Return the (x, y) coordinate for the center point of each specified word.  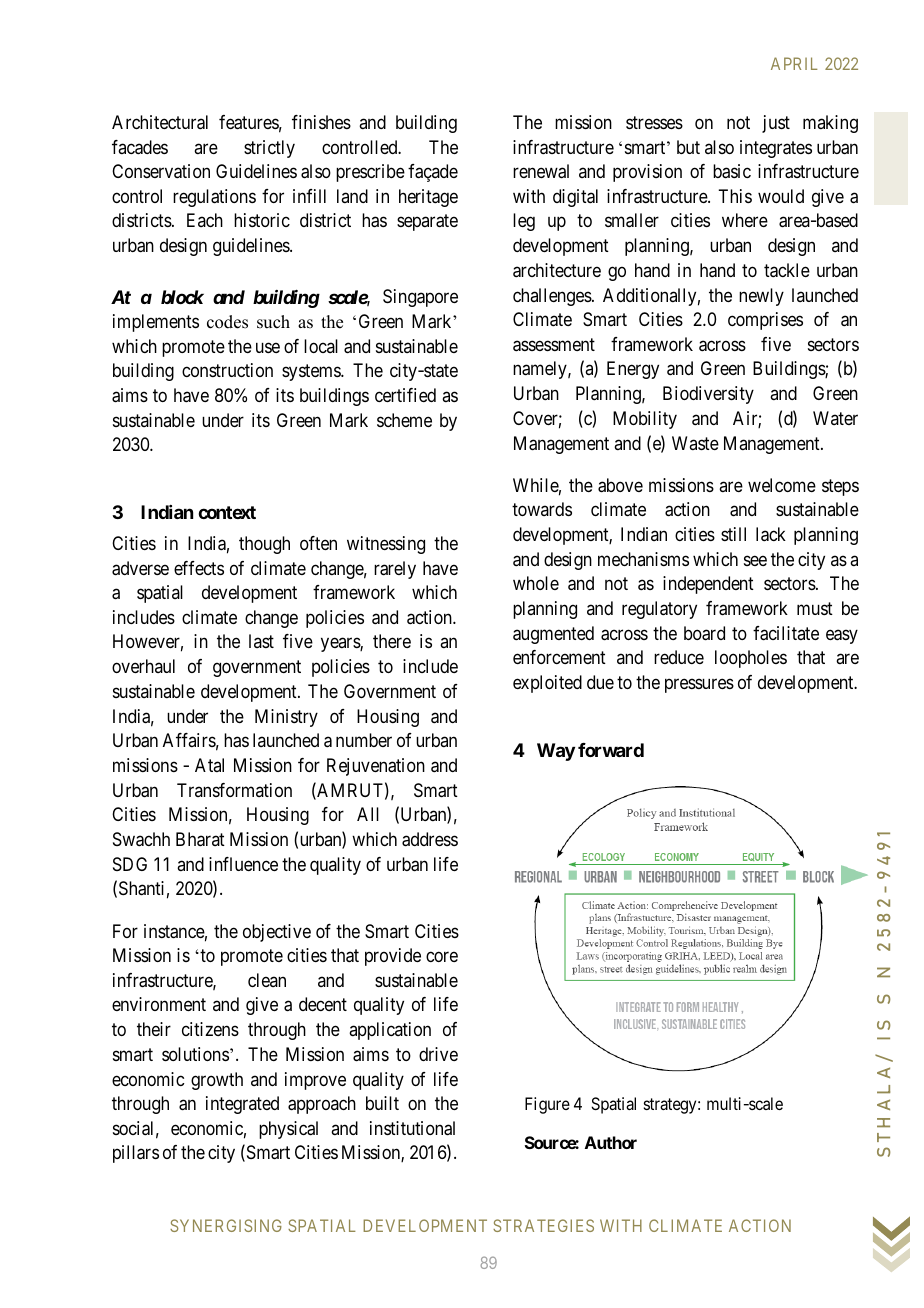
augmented (553, 635)
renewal (541, 171)
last (261, 641)
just (776, 124)
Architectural (160, 122)
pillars (136, 1154)
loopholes (751, 659)
